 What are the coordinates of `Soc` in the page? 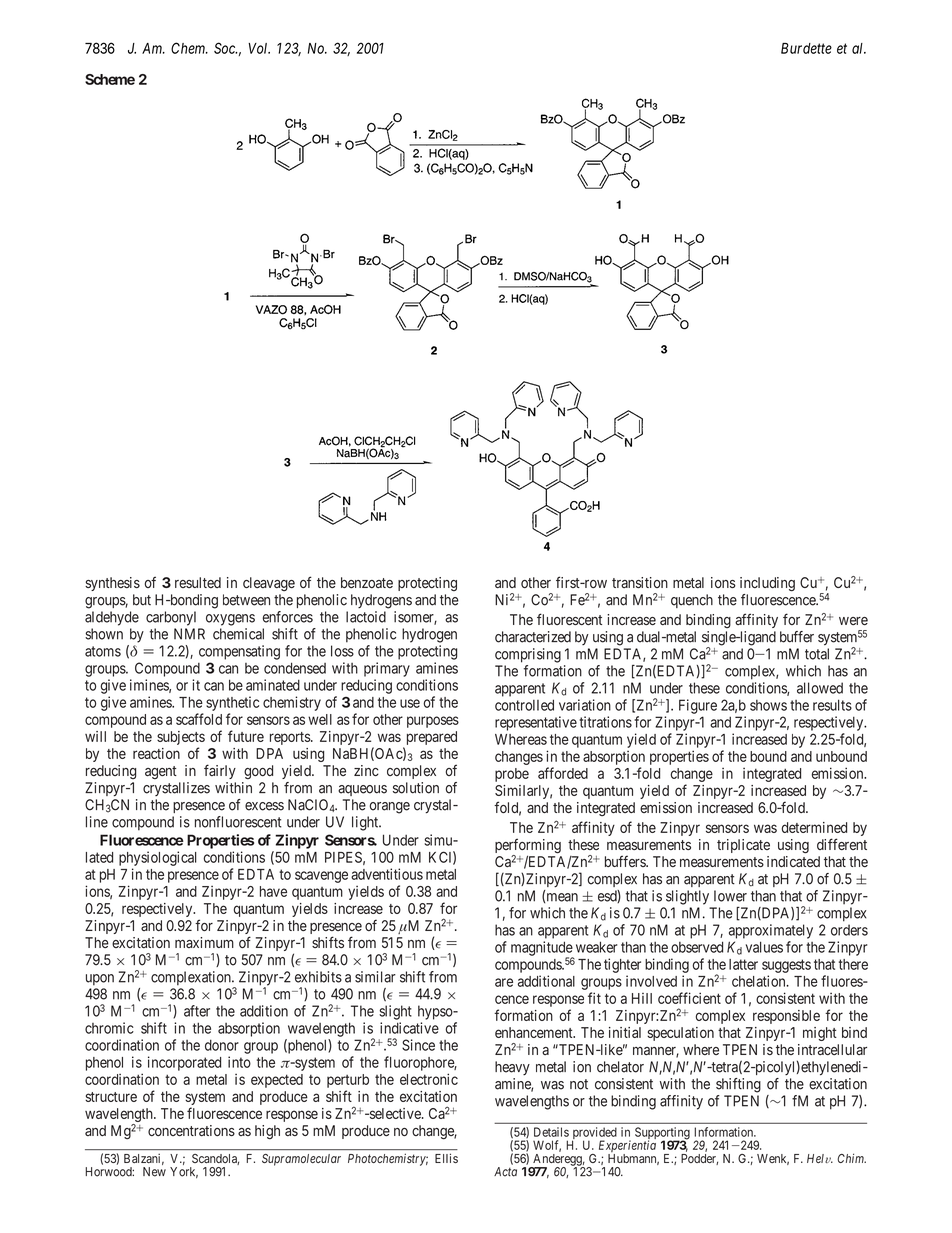 It's located at (225, 48).
